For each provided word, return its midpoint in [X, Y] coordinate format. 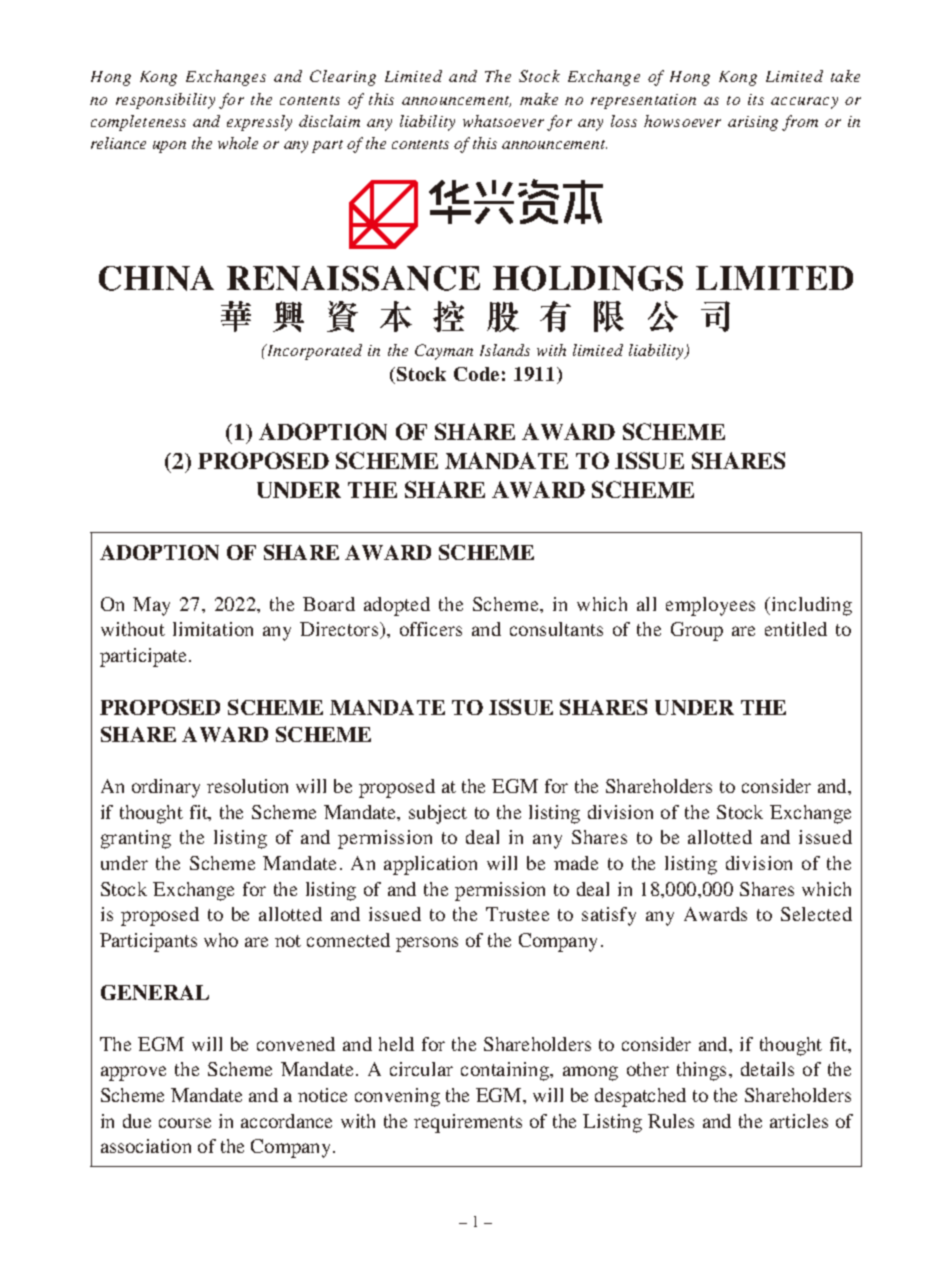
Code [476, 374]
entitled [796, 629]
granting [136, 839]
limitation [213, 629]
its [756, 99]
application [430, 865]
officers [431, 629]
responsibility [165, 101]
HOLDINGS [588, 278]
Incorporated [313, 352]
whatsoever [503, 121]
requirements [468, 1123]
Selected [816, 914]
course [185, 1123]
